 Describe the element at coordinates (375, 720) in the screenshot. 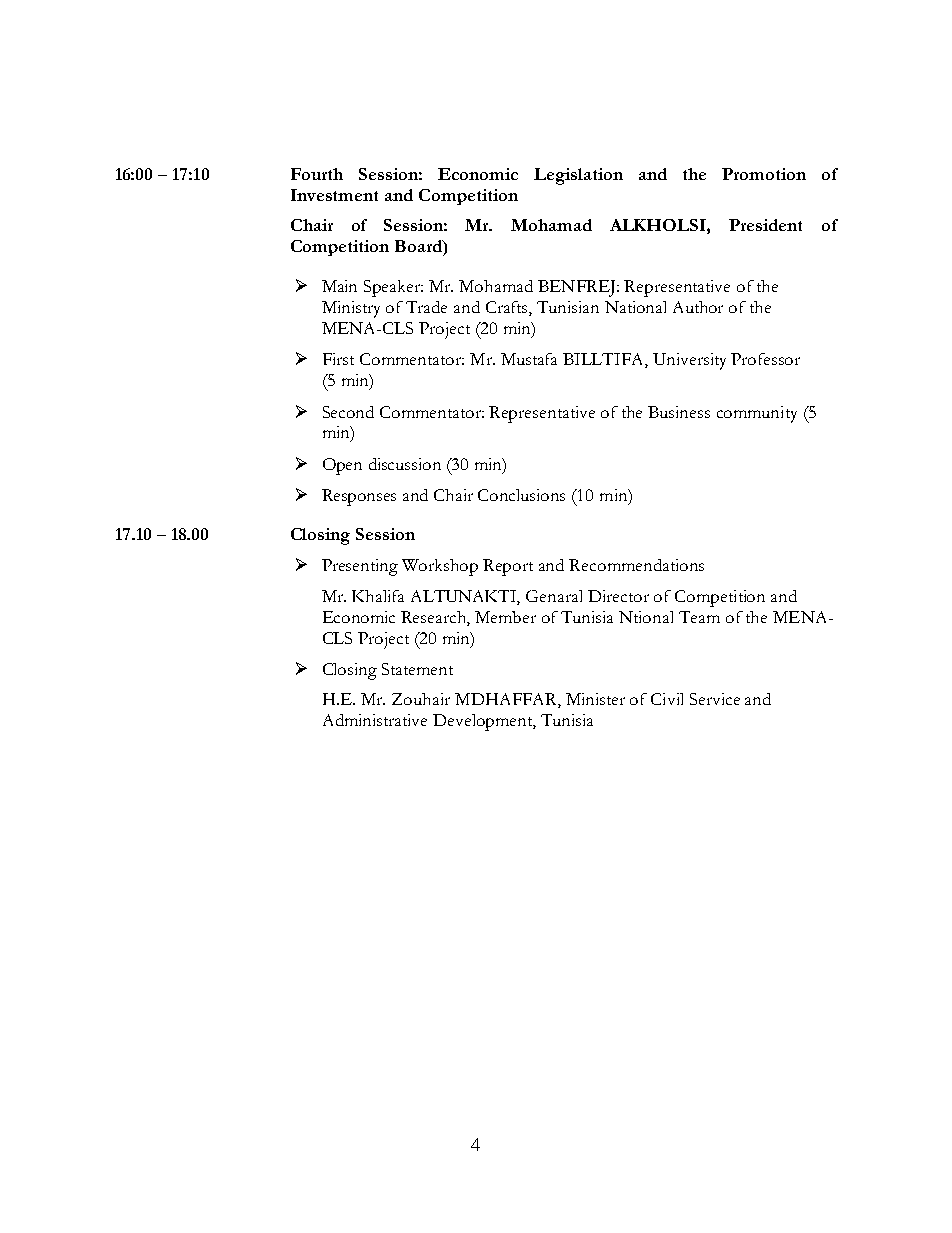

I see `Administrative` at that location.
